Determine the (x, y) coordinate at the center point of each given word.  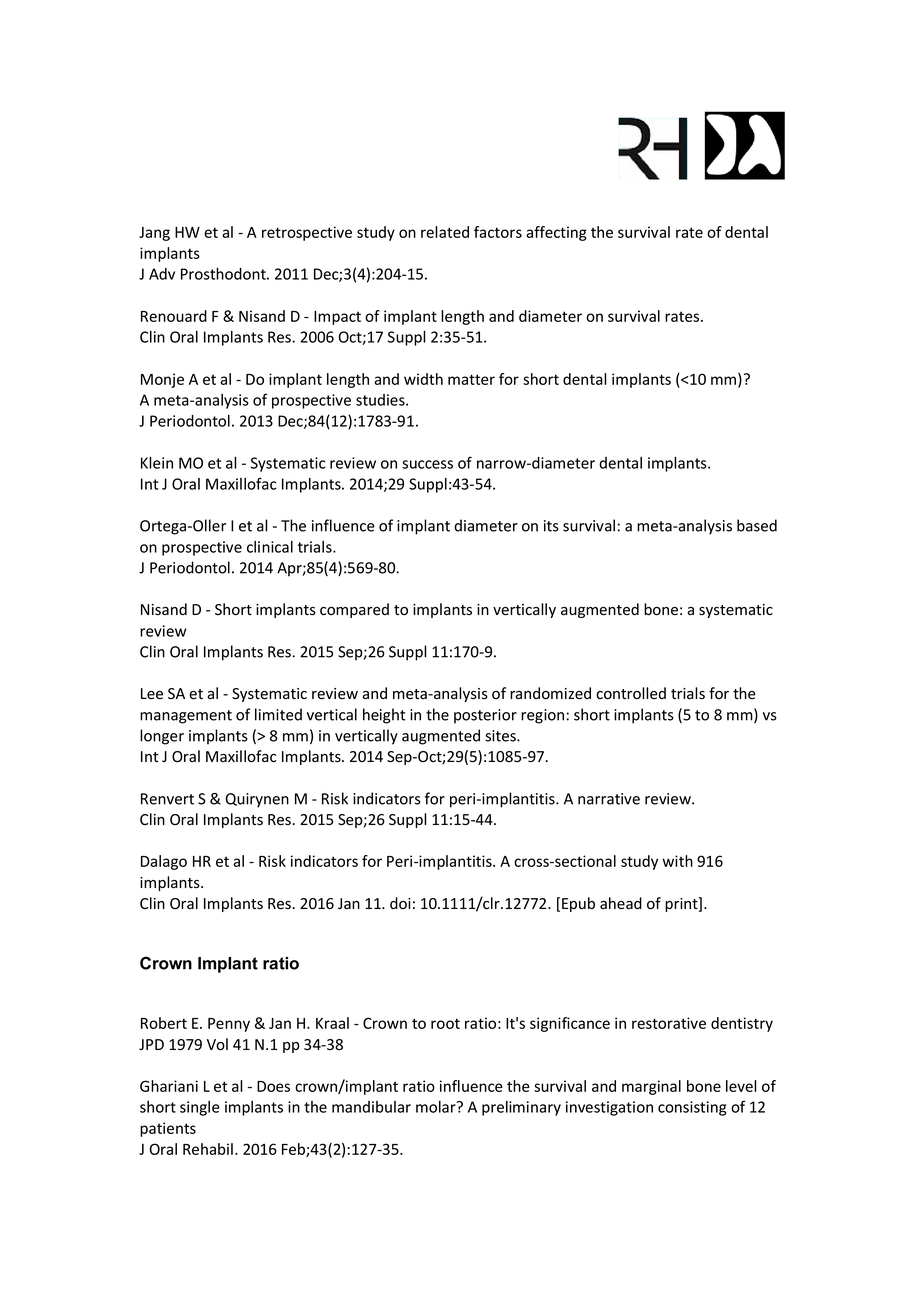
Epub (578, 904)
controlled (631, 693)
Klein (157, 463)
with (677, 861)
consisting (692, 1108)
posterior (485, 716)
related (445, 232)
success (427, 464)
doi (400, 903)
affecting (556, 233)
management (186, 717)
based (757, 525)
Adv (162, 274)
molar (437, 1107)
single (200, 1108)
